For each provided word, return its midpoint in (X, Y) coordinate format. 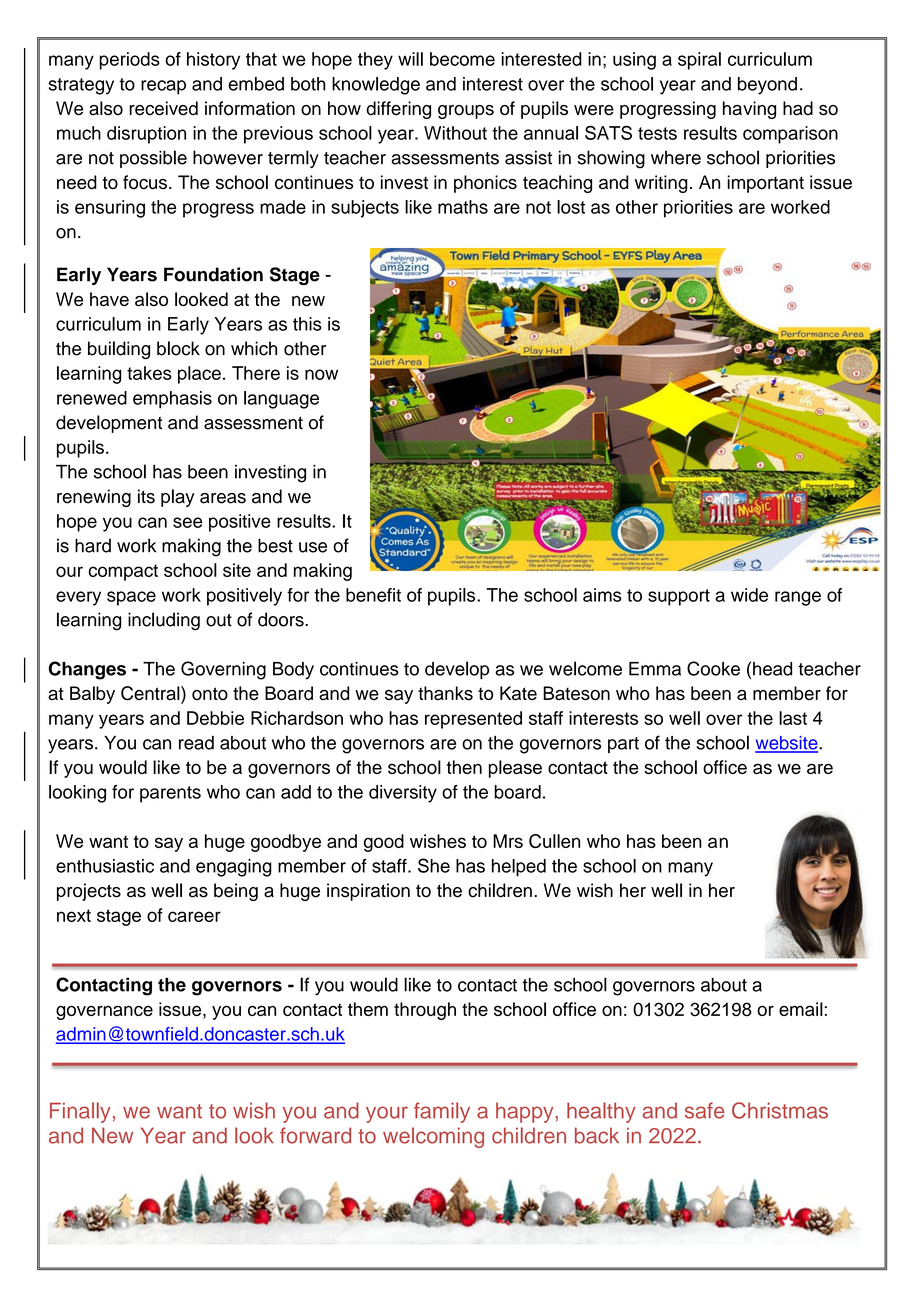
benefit (373, 595)
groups (466, 112)
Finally (80, 1112)
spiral (699, 61)
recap (163, 87)
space (131, 598)
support (679, 597)
